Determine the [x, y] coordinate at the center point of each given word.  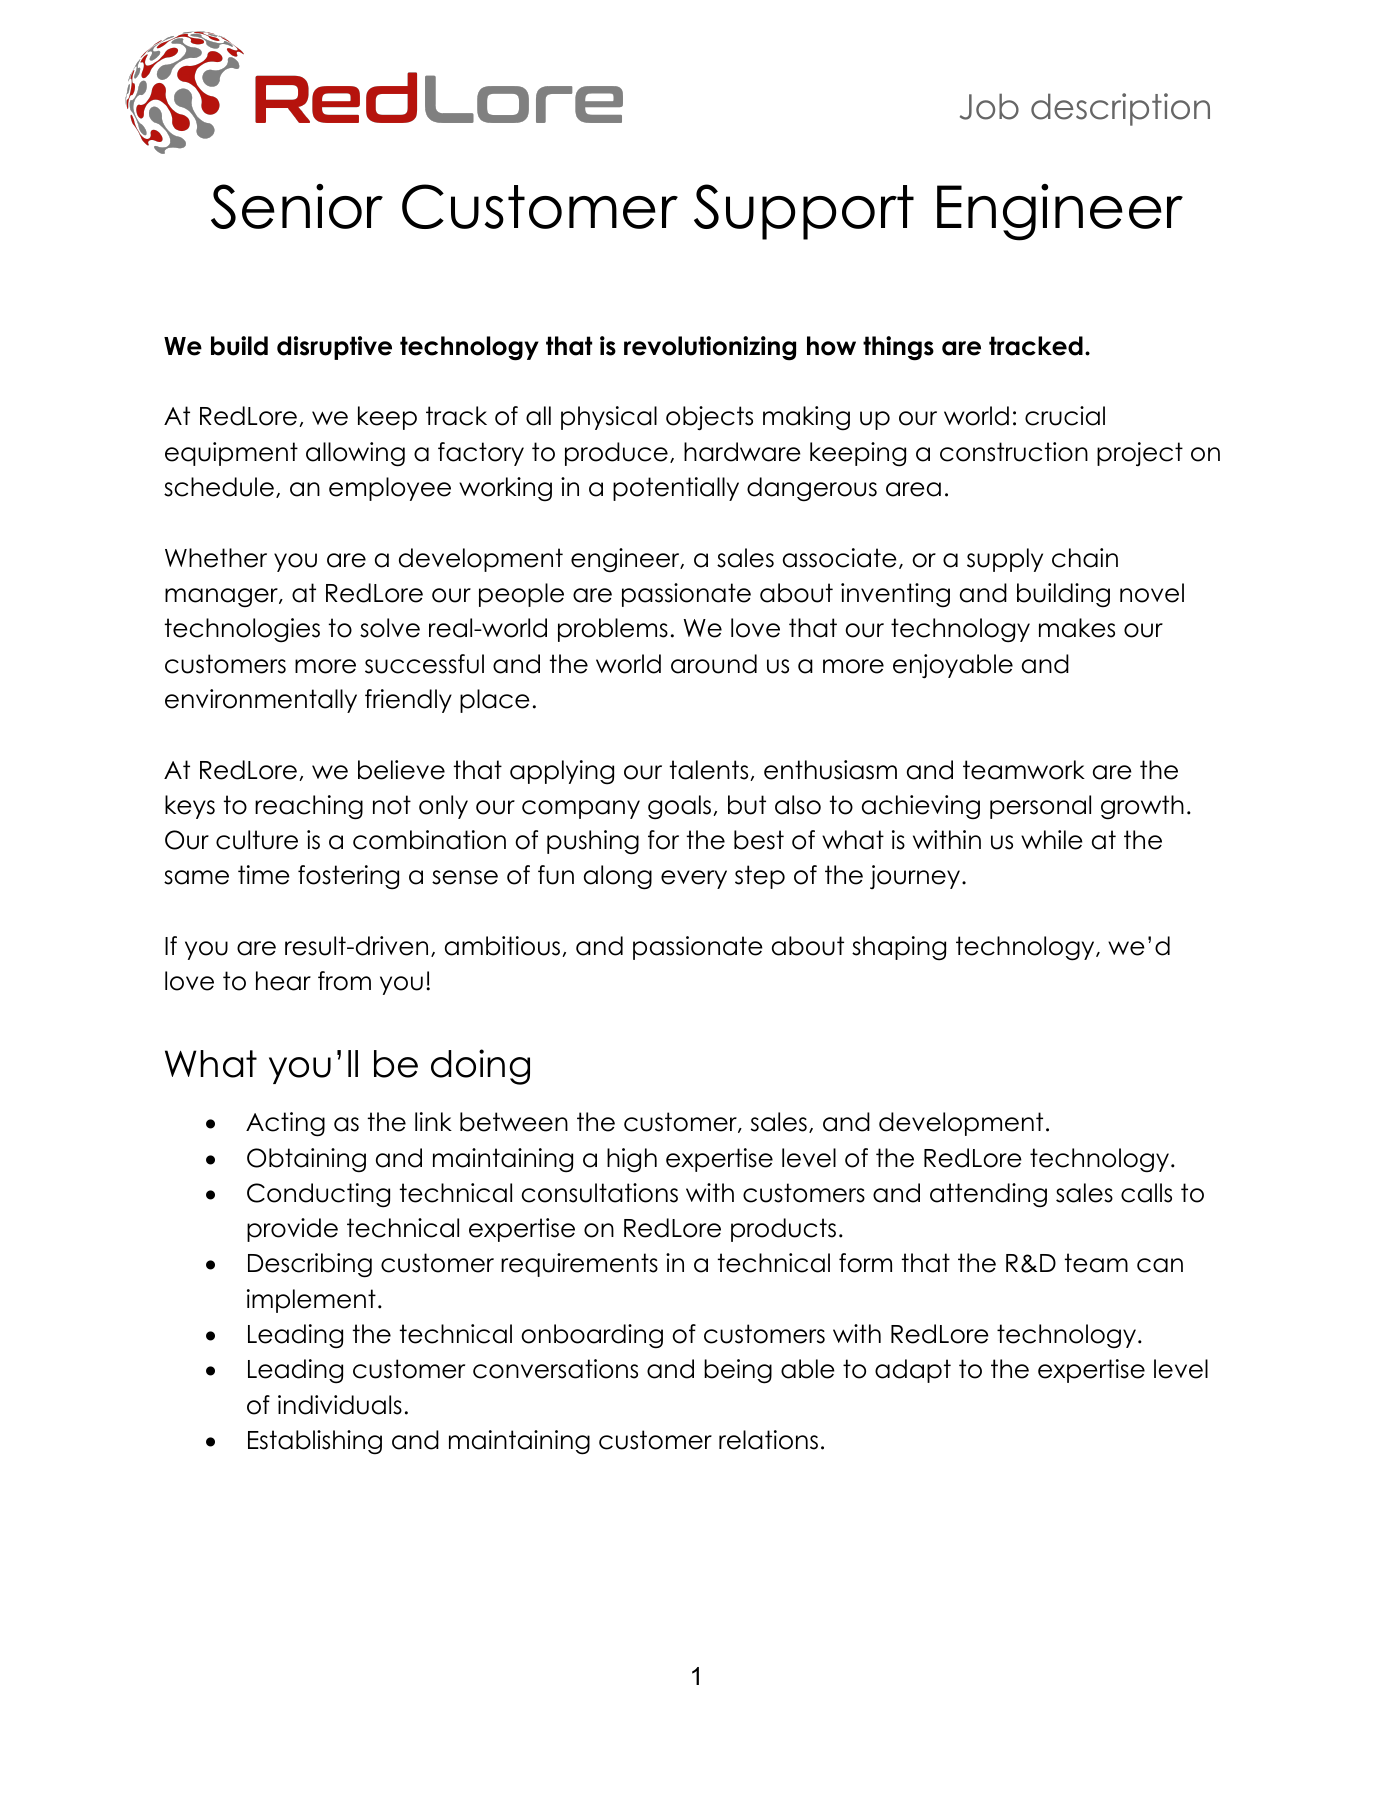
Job [989, 106]
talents [710, 770]
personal [1040, 807]
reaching [309, 807]
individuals [340, 1405]
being [738, 1371]
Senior [297, 206]
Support [804, 212]
